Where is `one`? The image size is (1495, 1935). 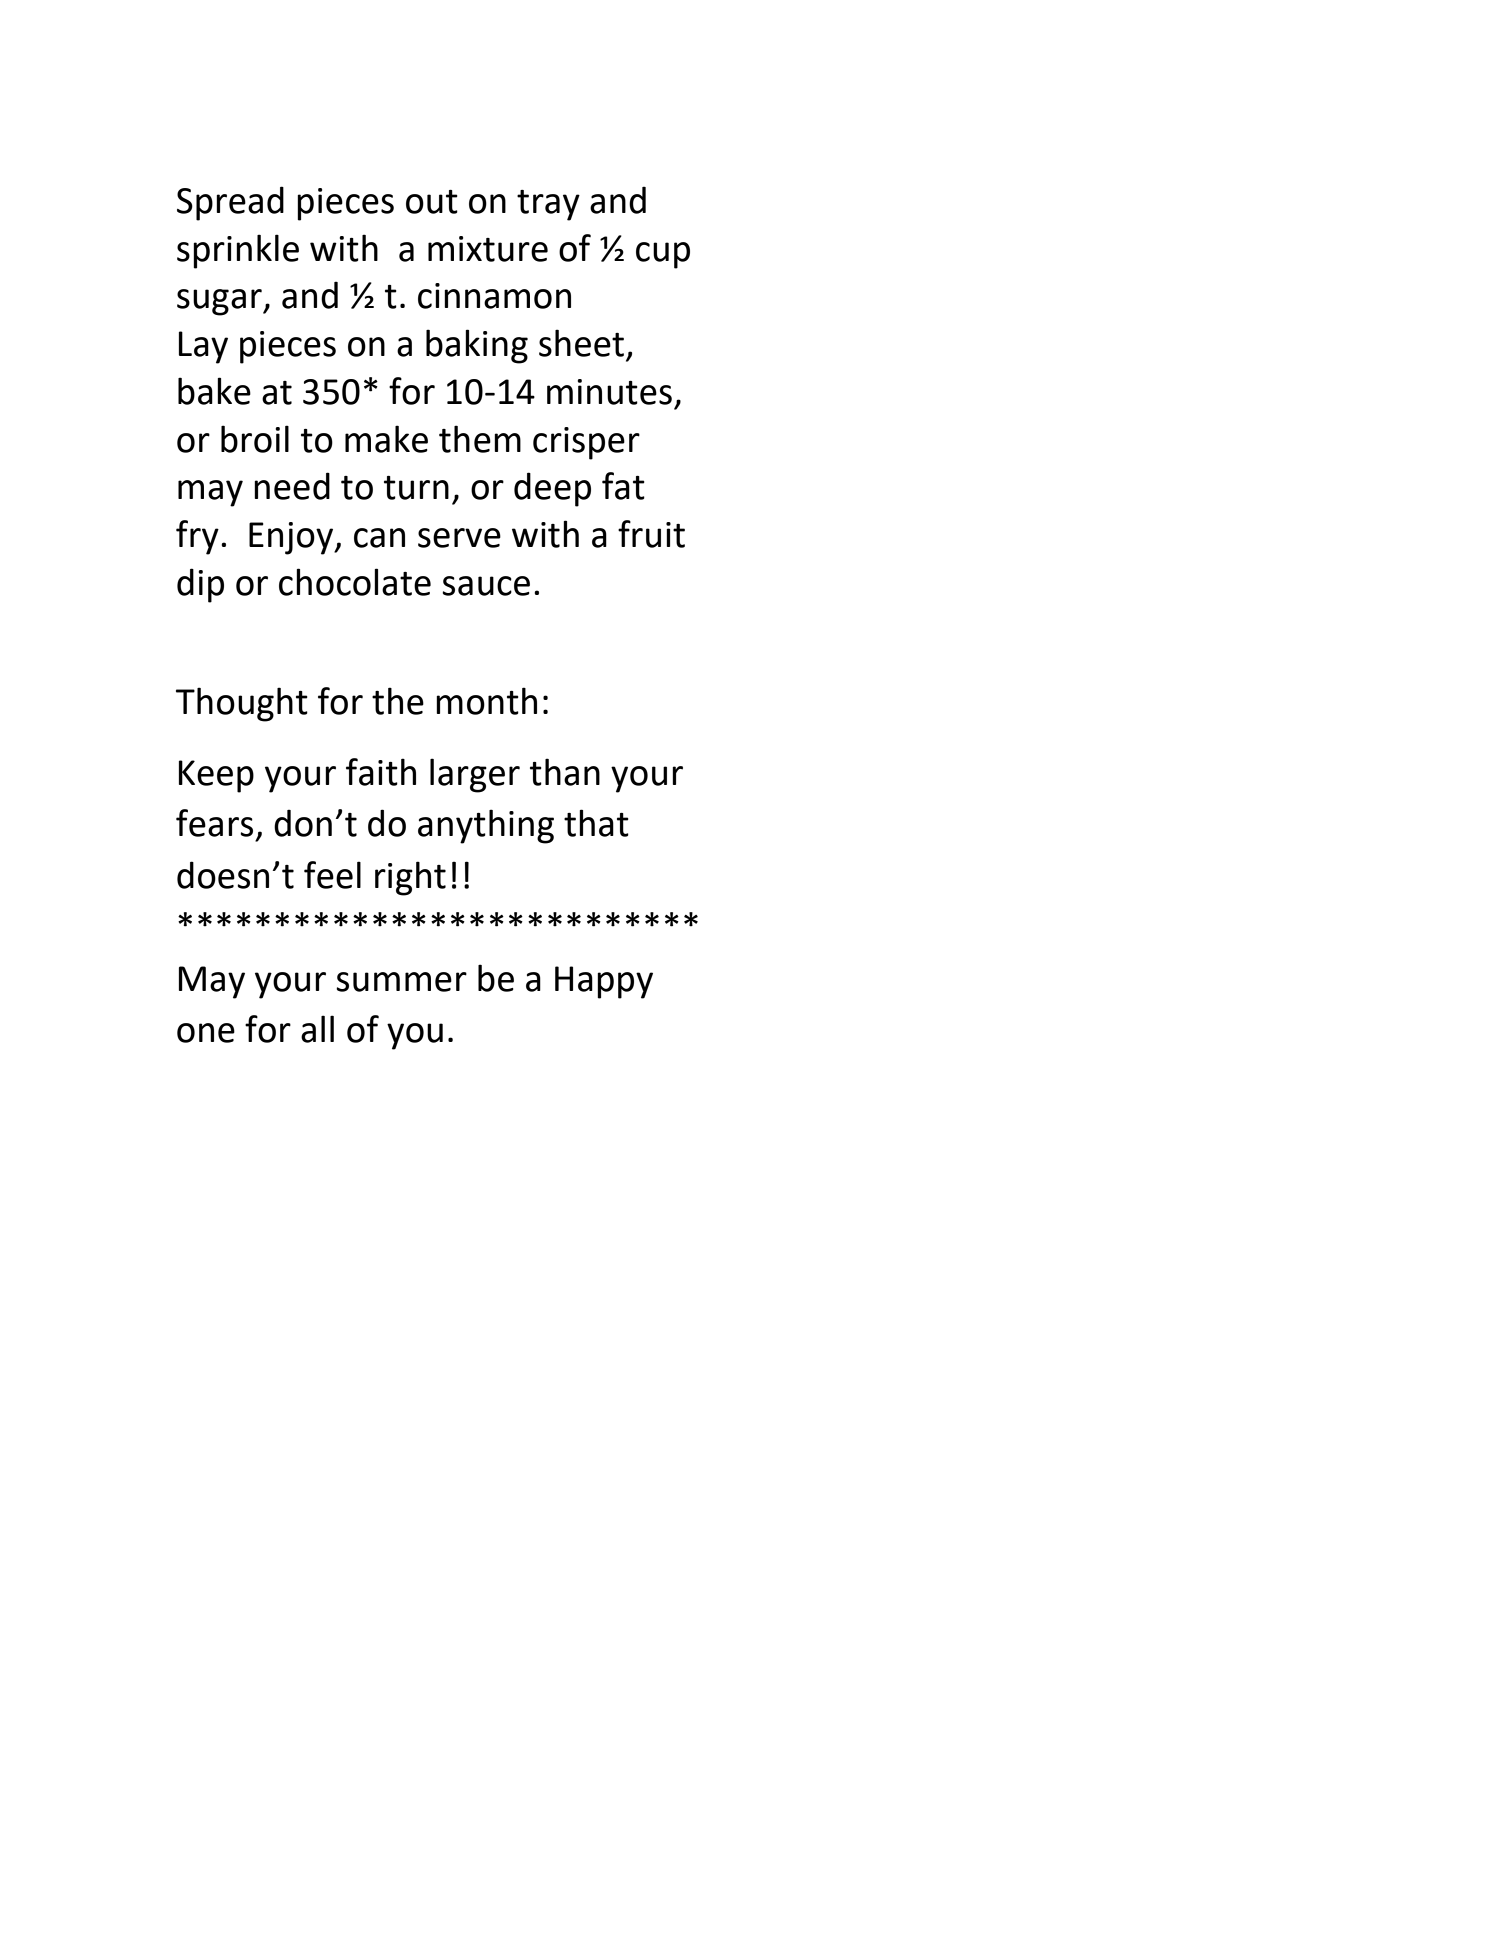 one is located at coordinates (206, 1033).
